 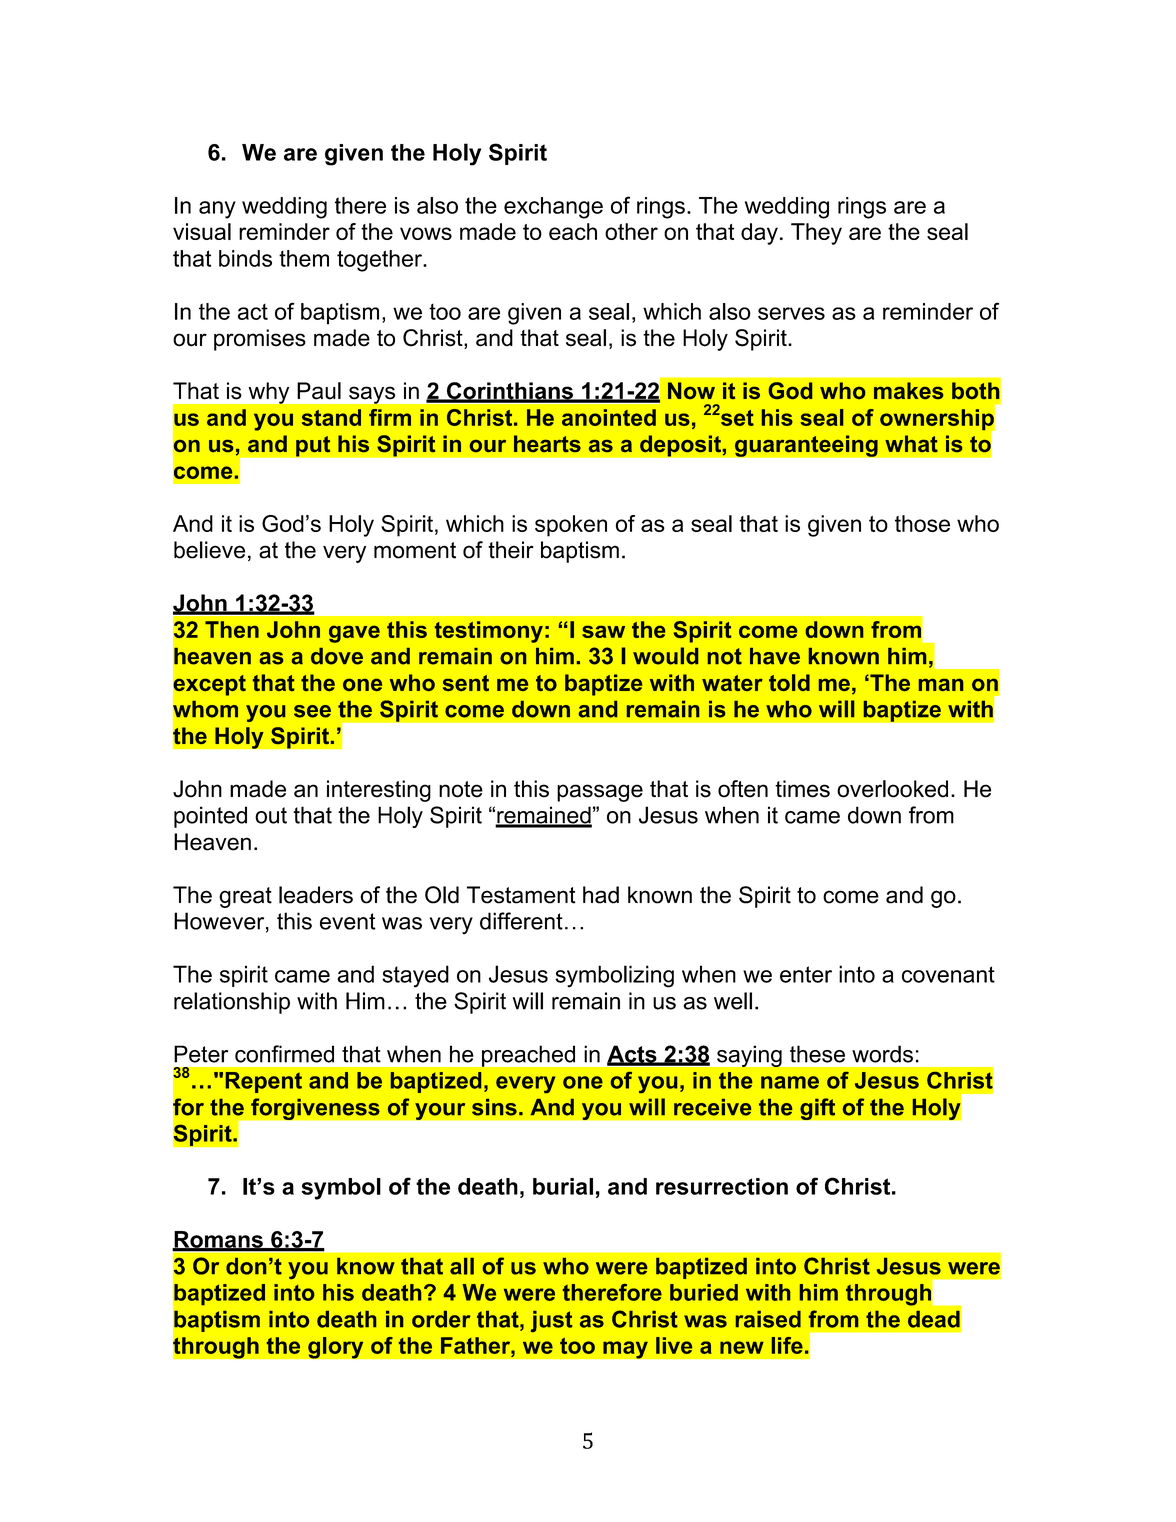 What do you see at coordinates (553, 208) in the image?
I see `exchange` at bounding box center [553, 208].
